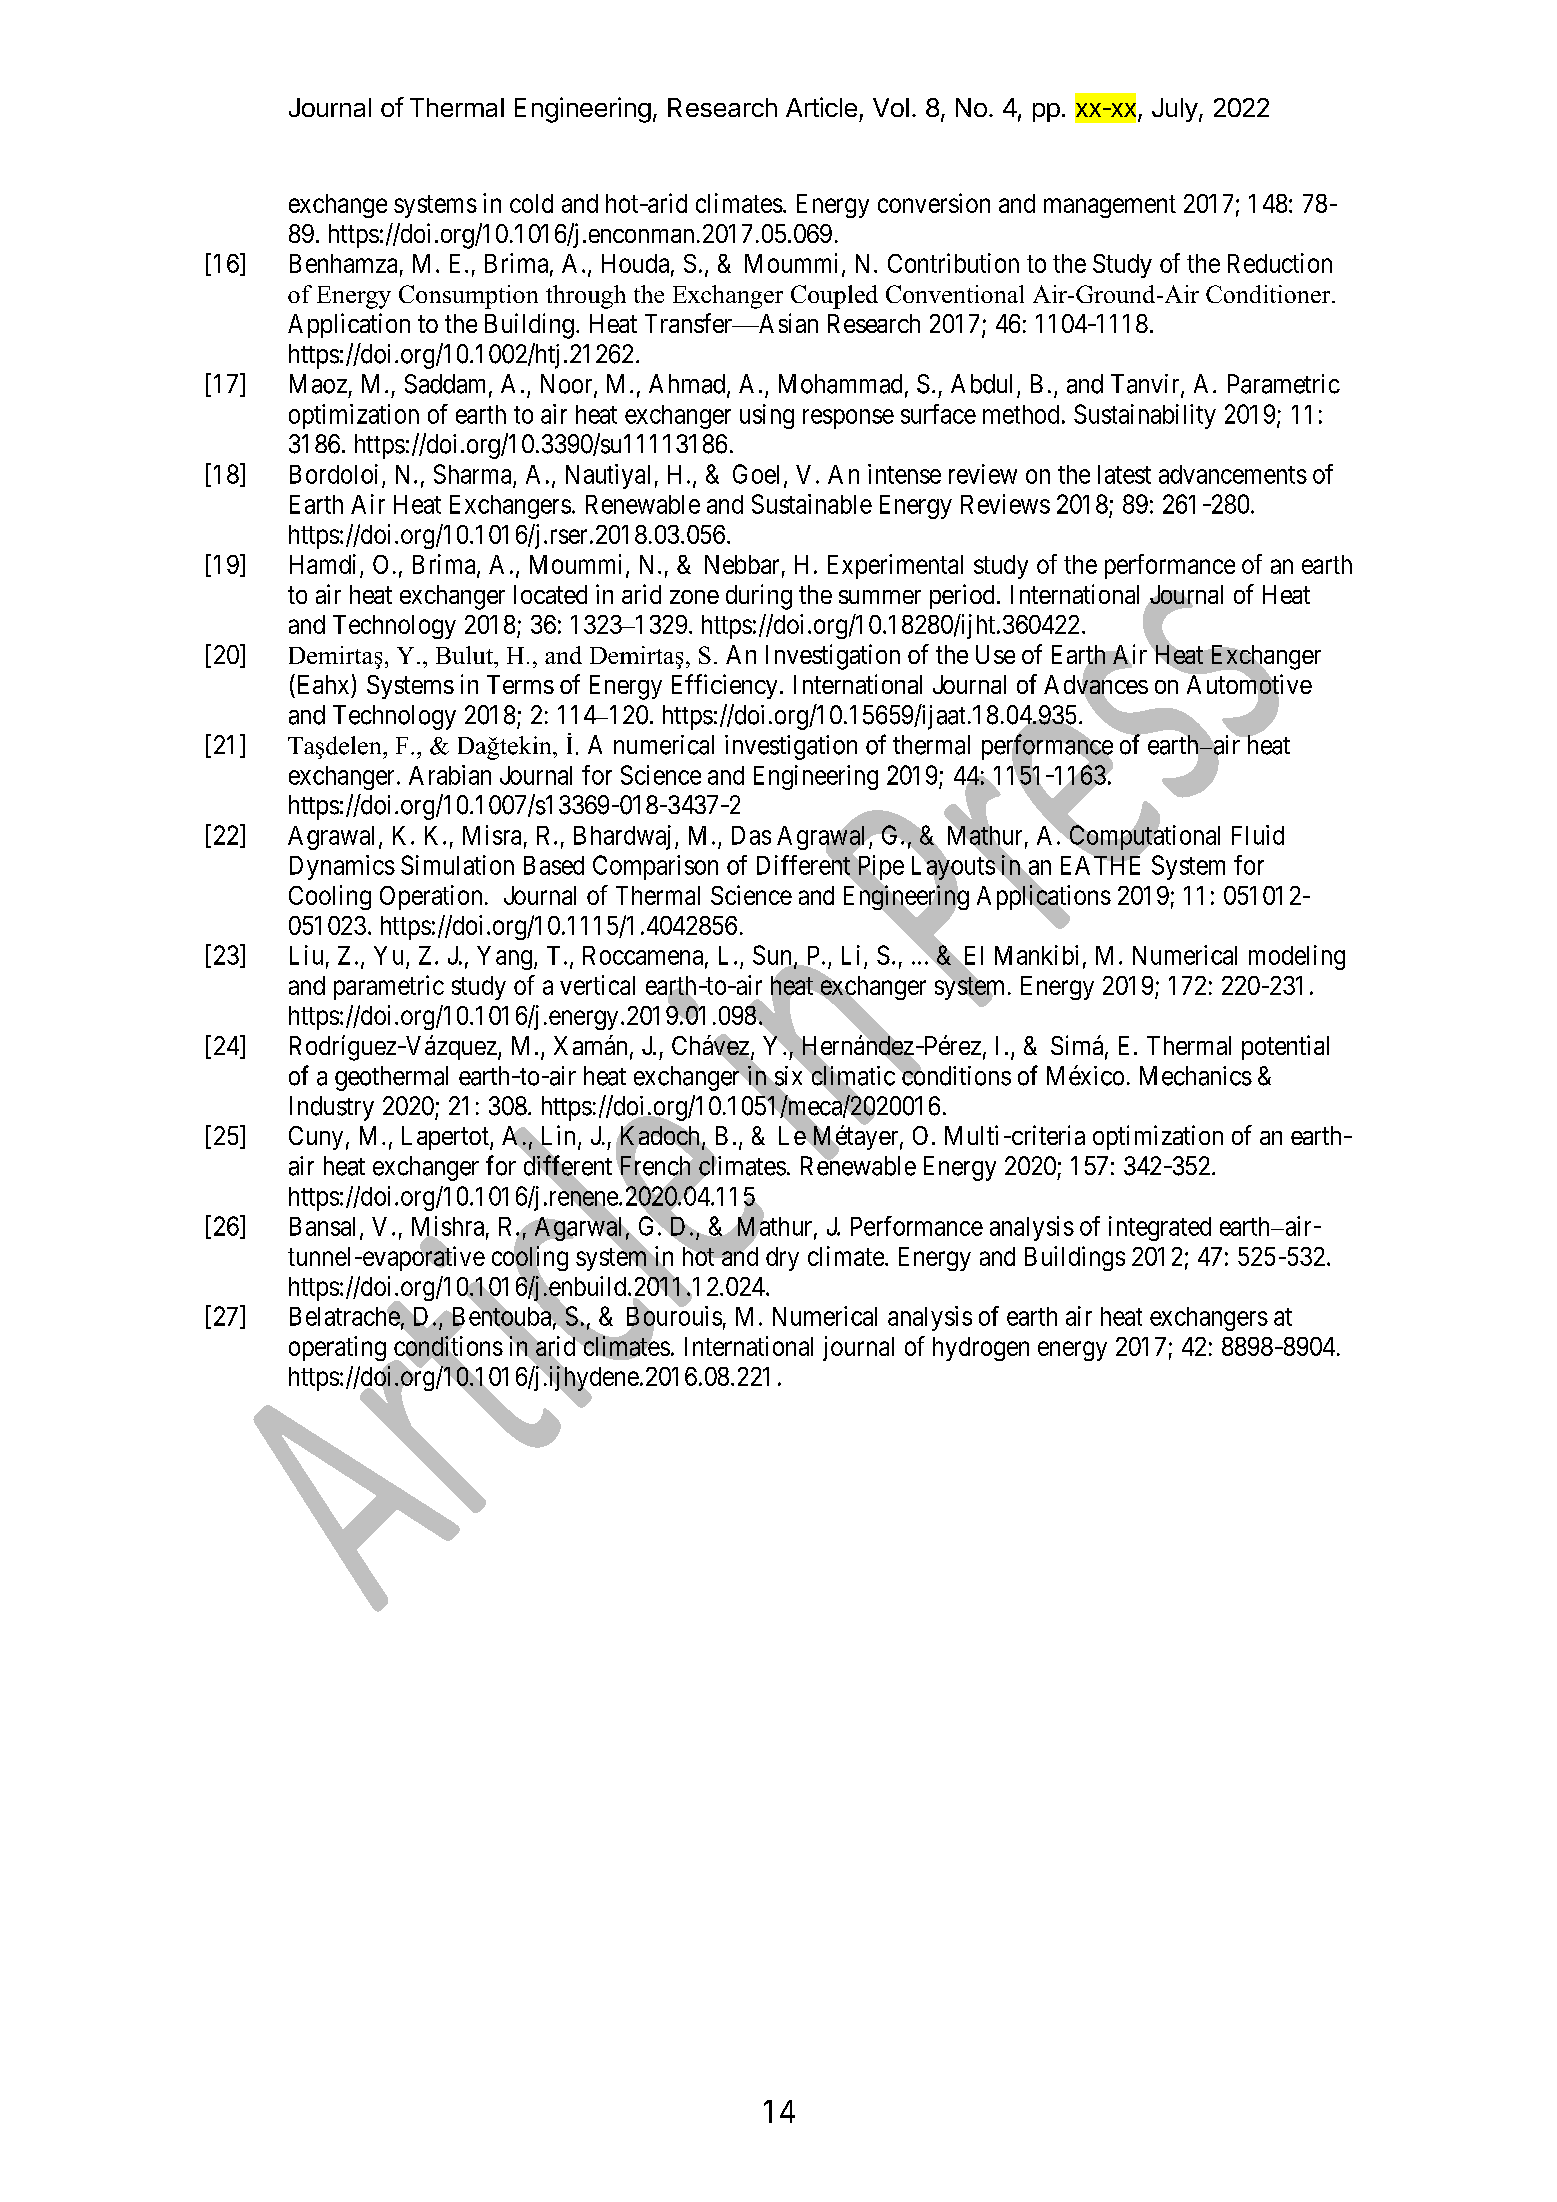  Describe the element at coordinates (1160, 1228) in the document. I see `integrated` at that location.
